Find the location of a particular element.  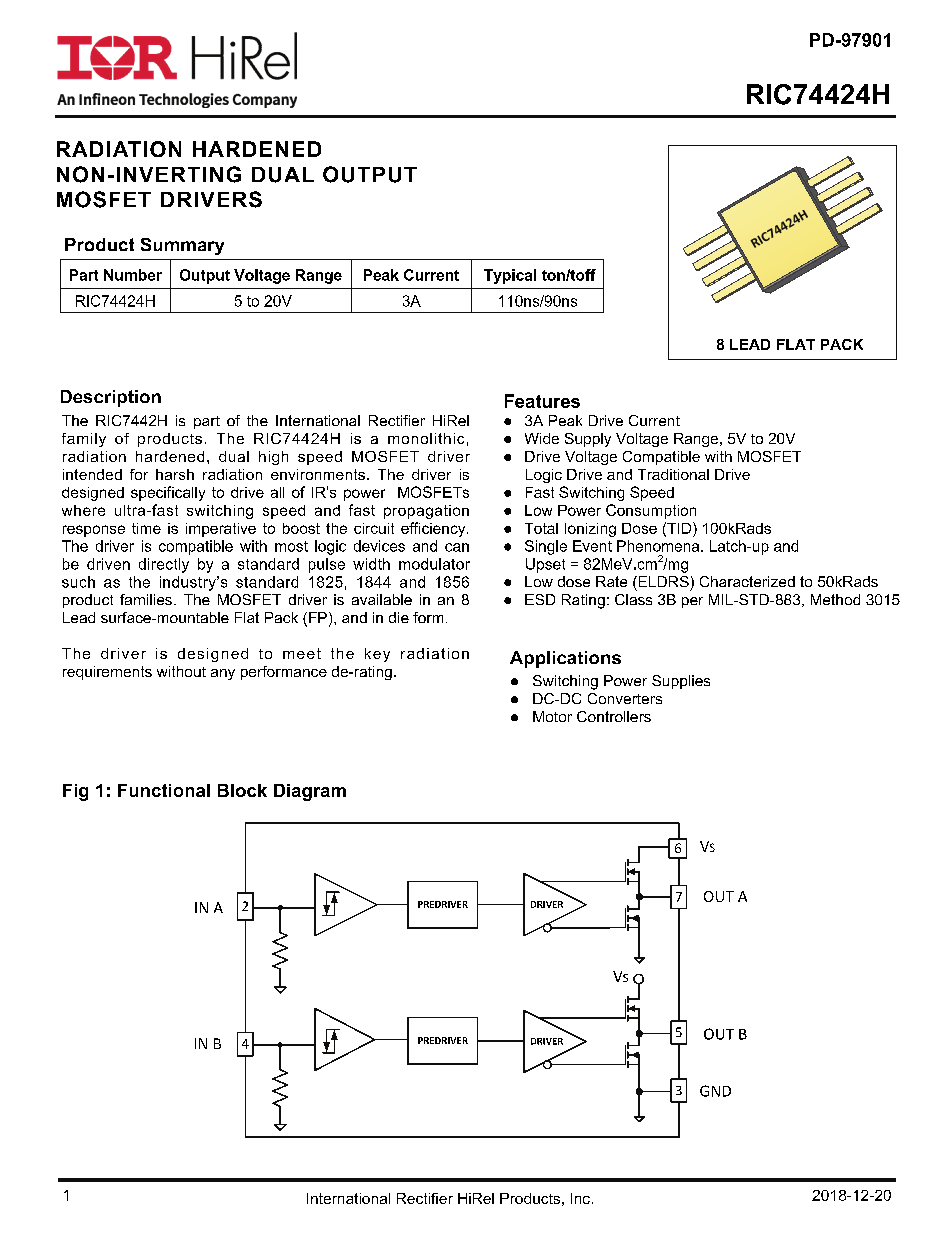

GND is located at coordinates (715, 1091).
